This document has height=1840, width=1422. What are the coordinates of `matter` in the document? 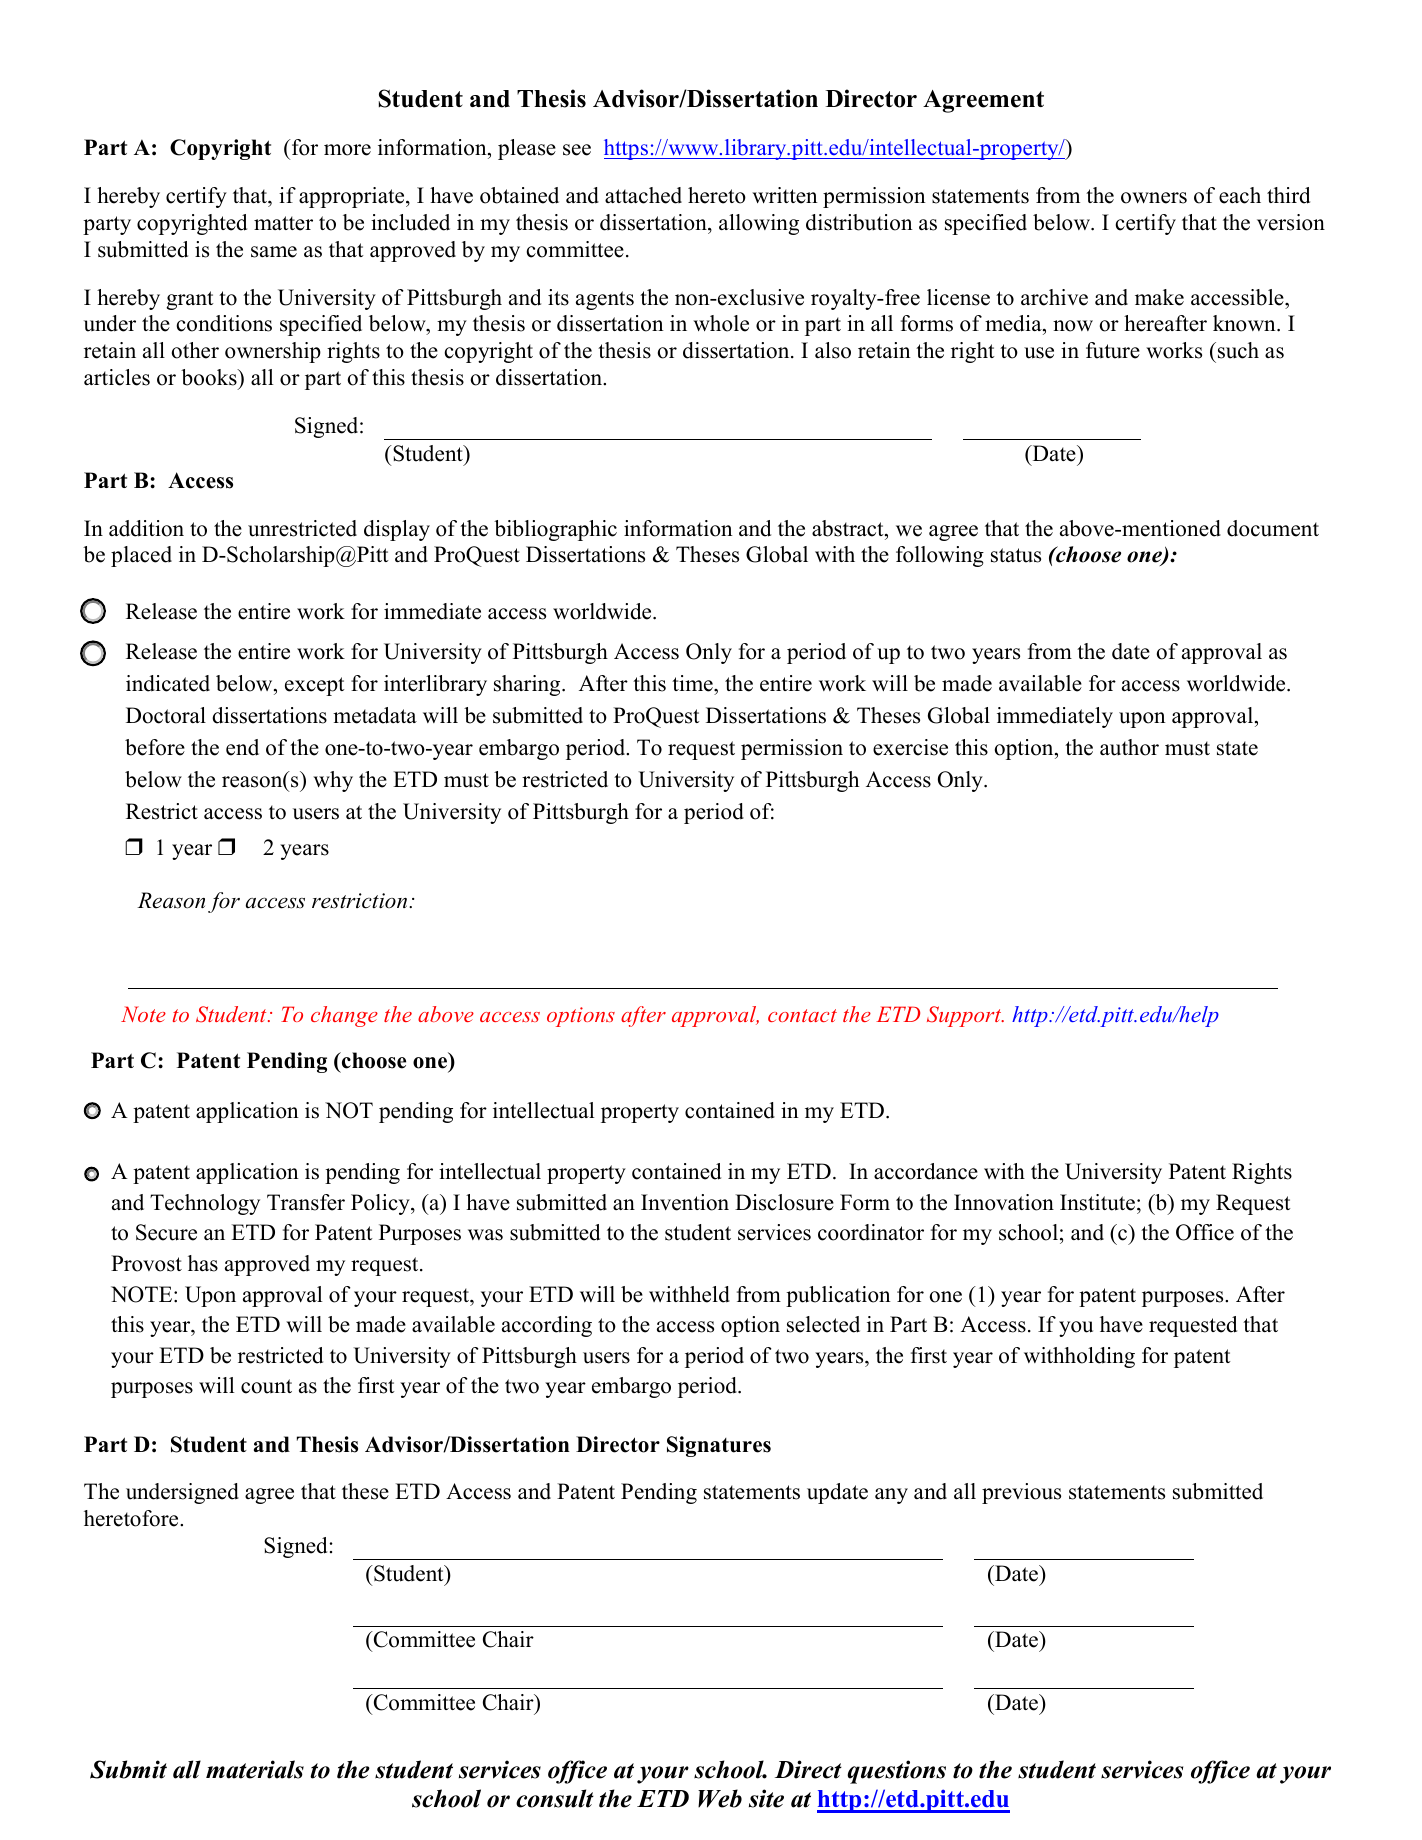 It's located at (283, 223).
